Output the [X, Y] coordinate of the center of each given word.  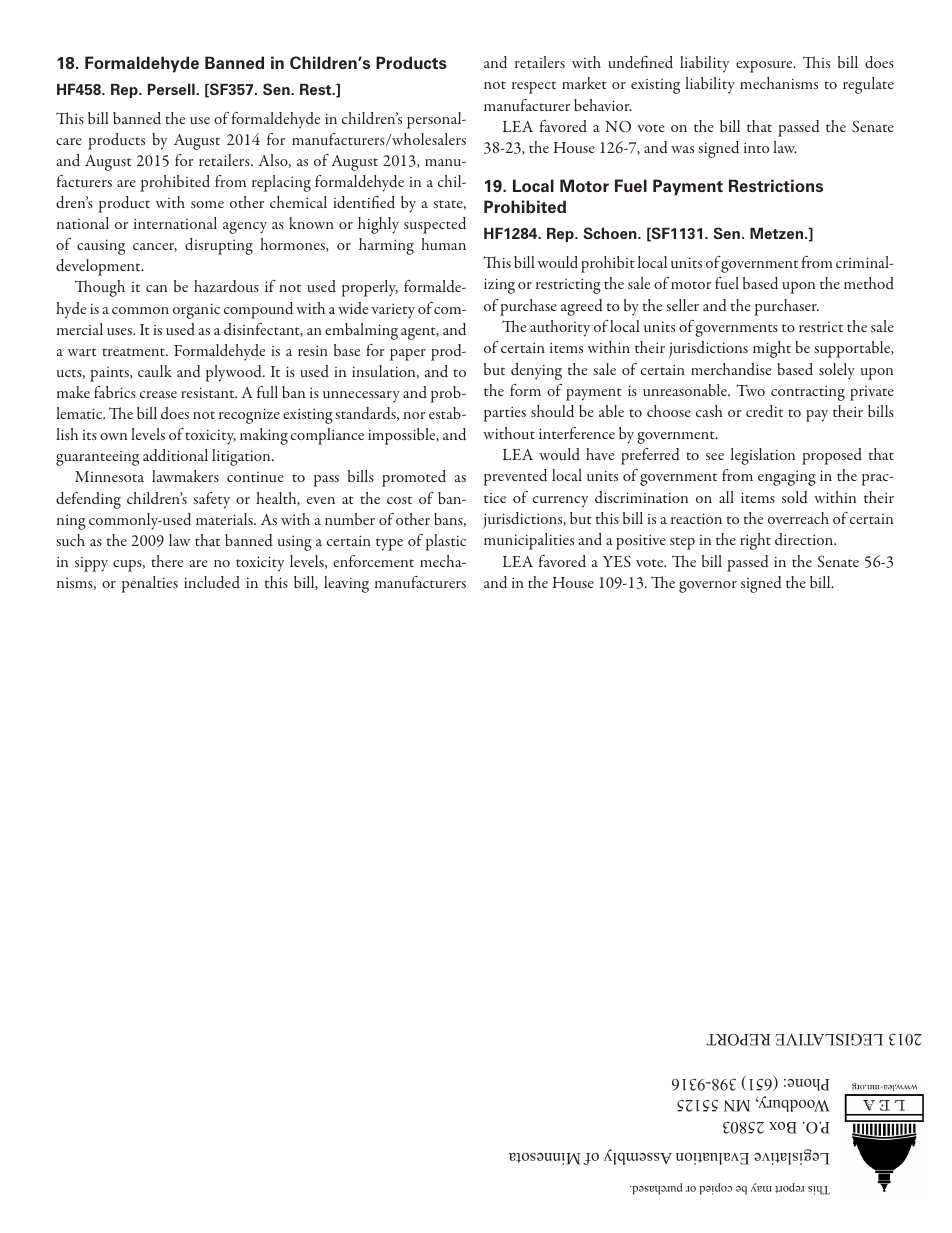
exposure [765, 67]
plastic [445, 542]
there [167, 561]
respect [534, 87]
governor [708, 587]
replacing [281, 183]
